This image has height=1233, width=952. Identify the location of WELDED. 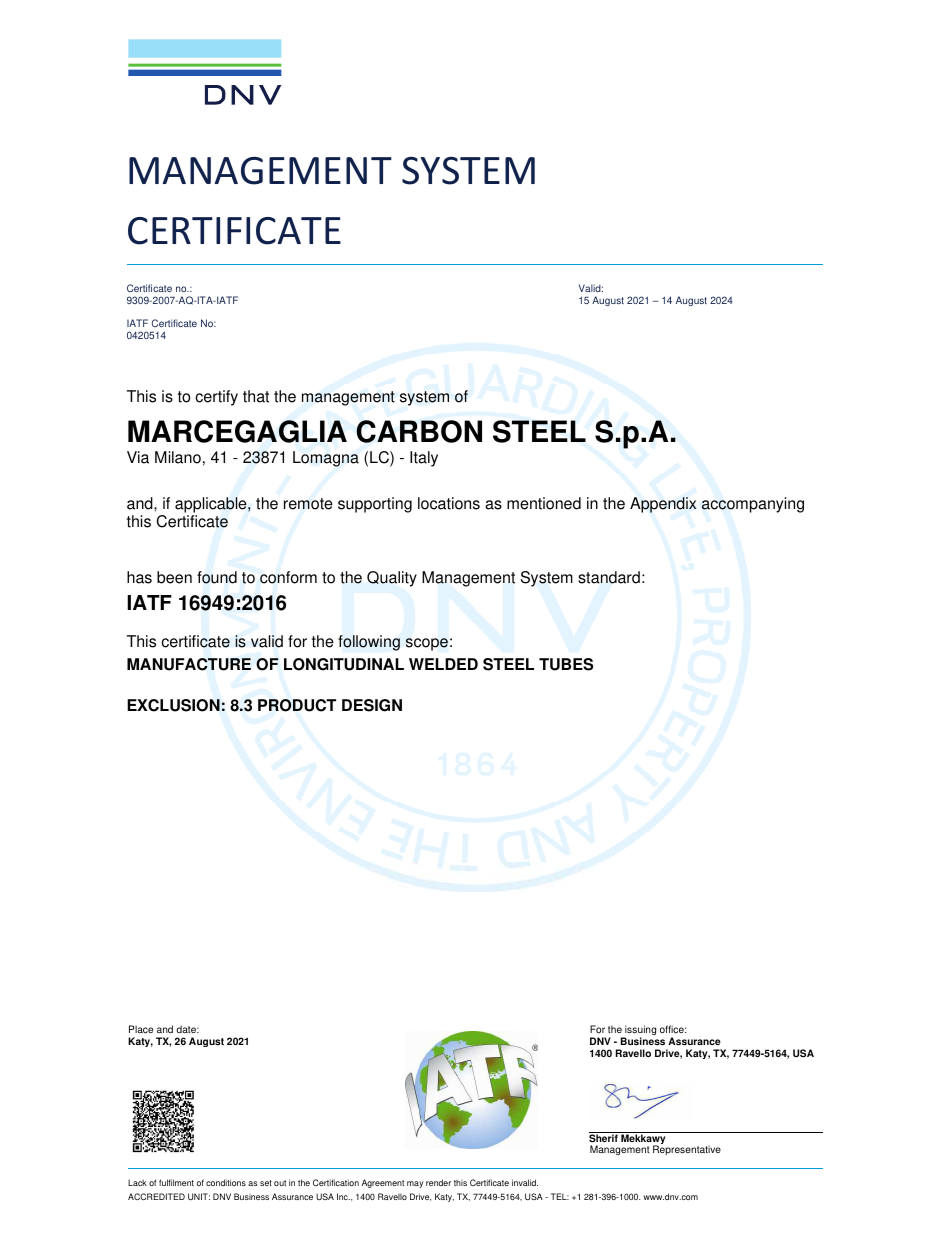
(443, 664).
